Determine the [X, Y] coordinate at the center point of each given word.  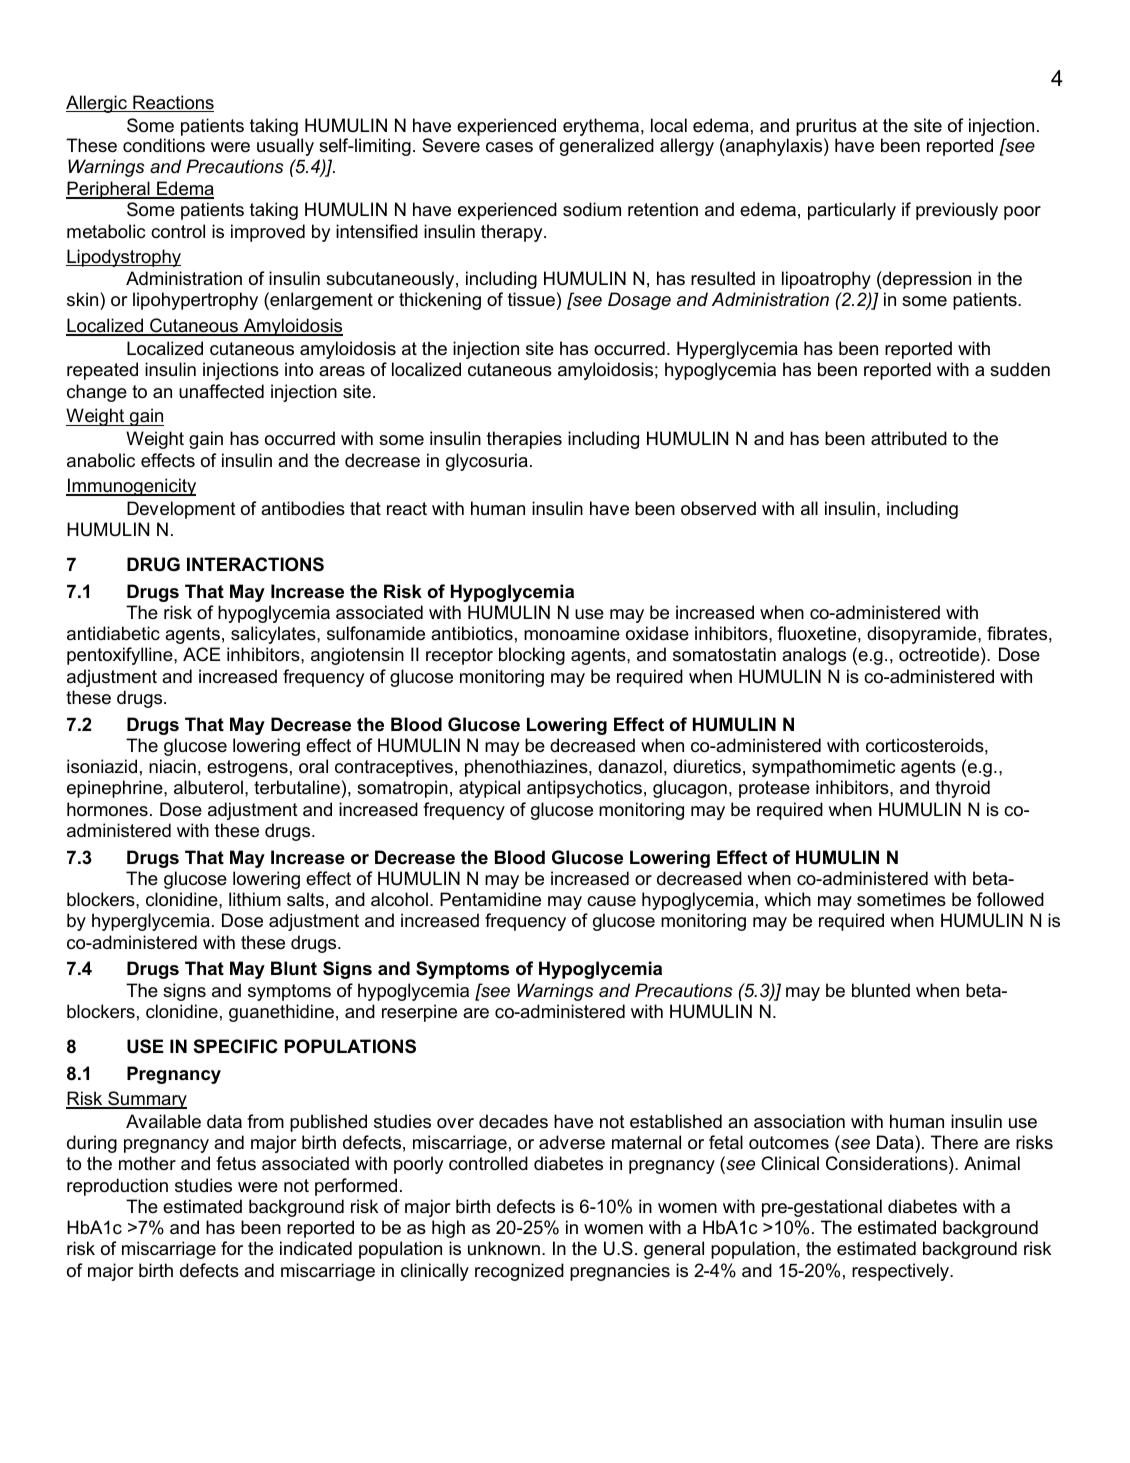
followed [1010, 899]
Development [181, 510]
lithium [255, 899]
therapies [524, 440]
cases [509, 147]
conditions [164, 145]
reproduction [117, 1187]
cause [611, 901]
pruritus [826, 127]
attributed [909, 438]
